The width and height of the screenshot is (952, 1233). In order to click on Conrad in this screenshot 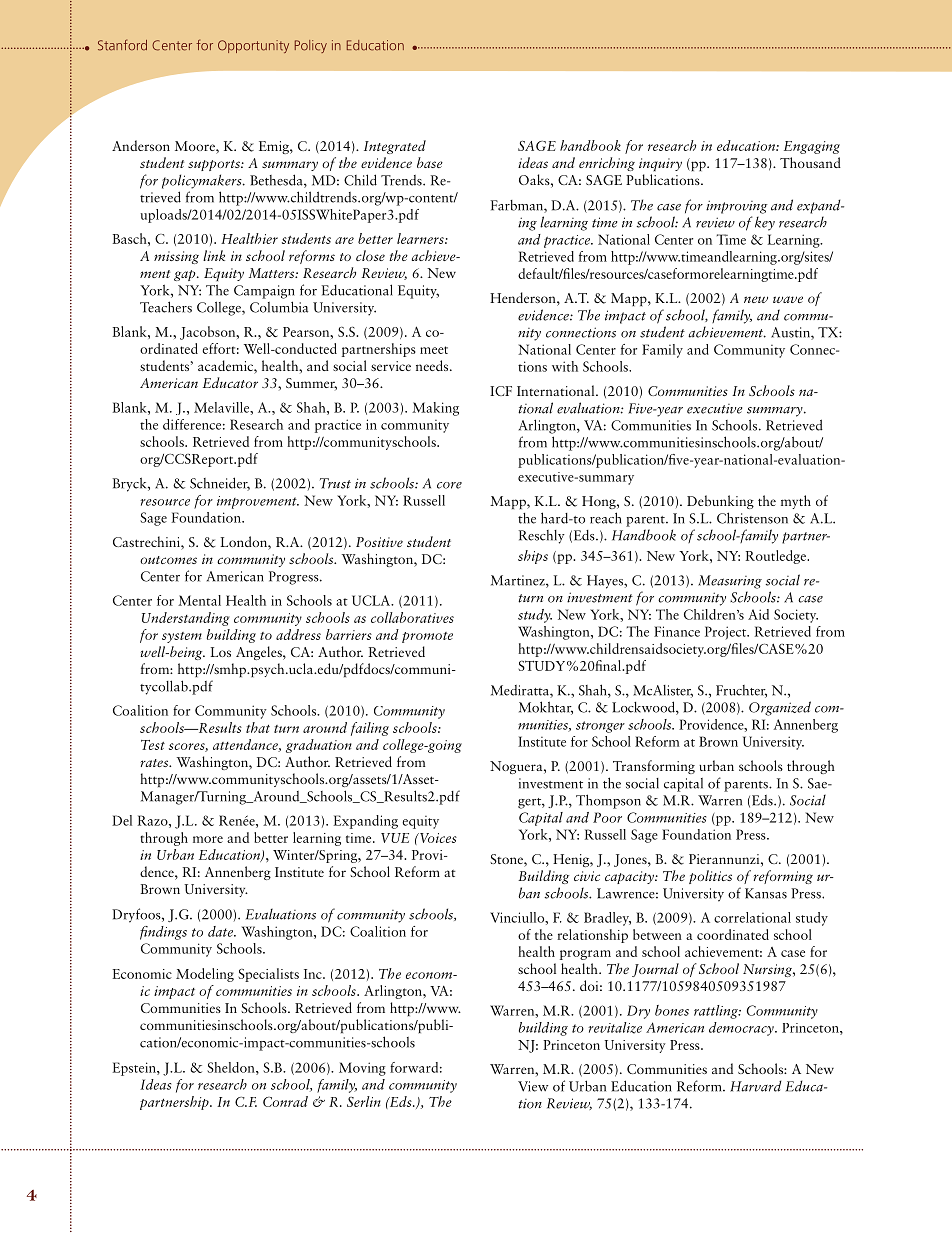, I will do `click(285, 1101)`.
